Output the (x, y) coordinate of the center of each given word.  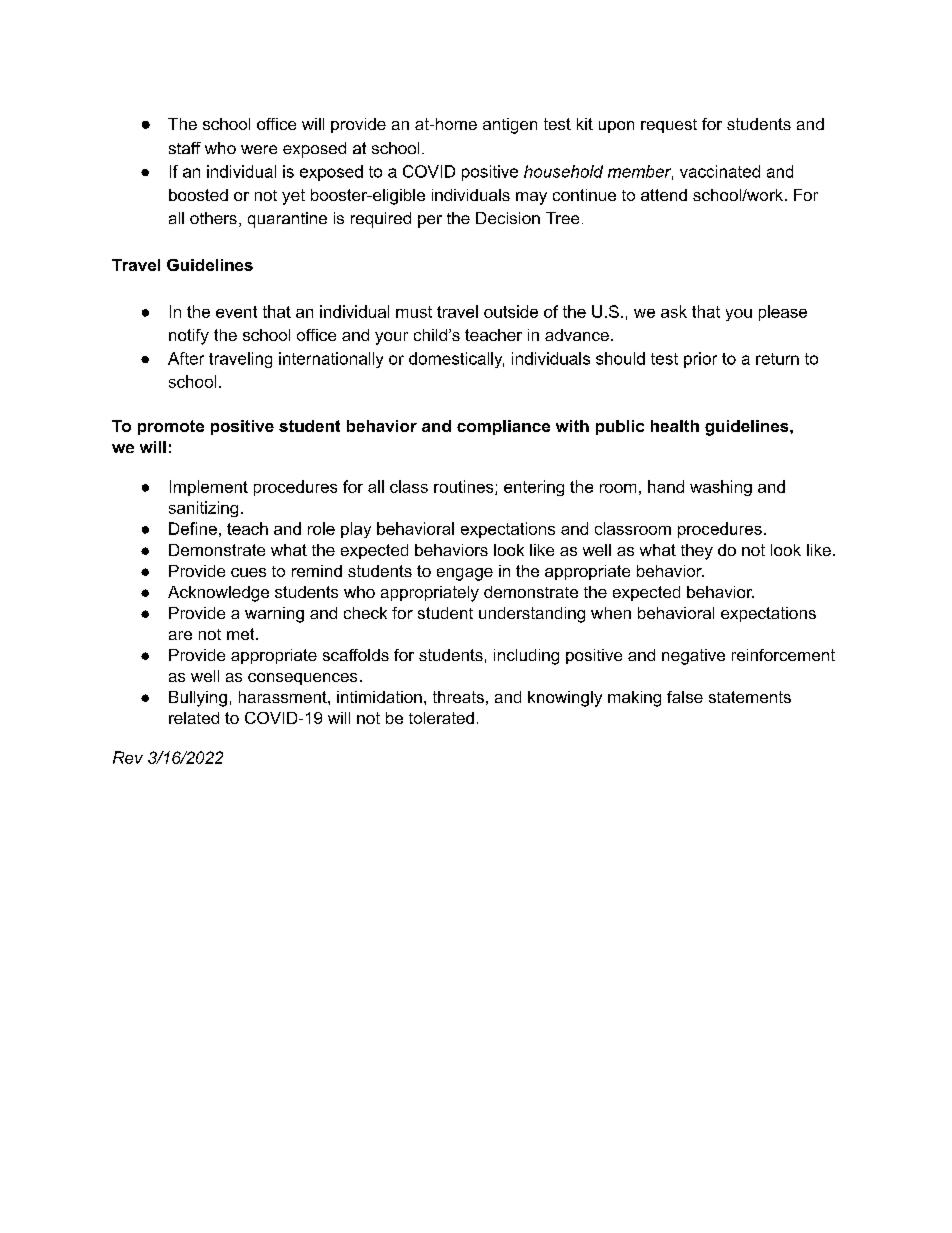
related (194, 718)
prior (700, 360)
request (669, 126)
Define (193, 528)
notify (189, 337)
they (697, 552)
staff (185, 148)
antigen (510, 126)
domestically (456, 360)
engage (465, 574)
